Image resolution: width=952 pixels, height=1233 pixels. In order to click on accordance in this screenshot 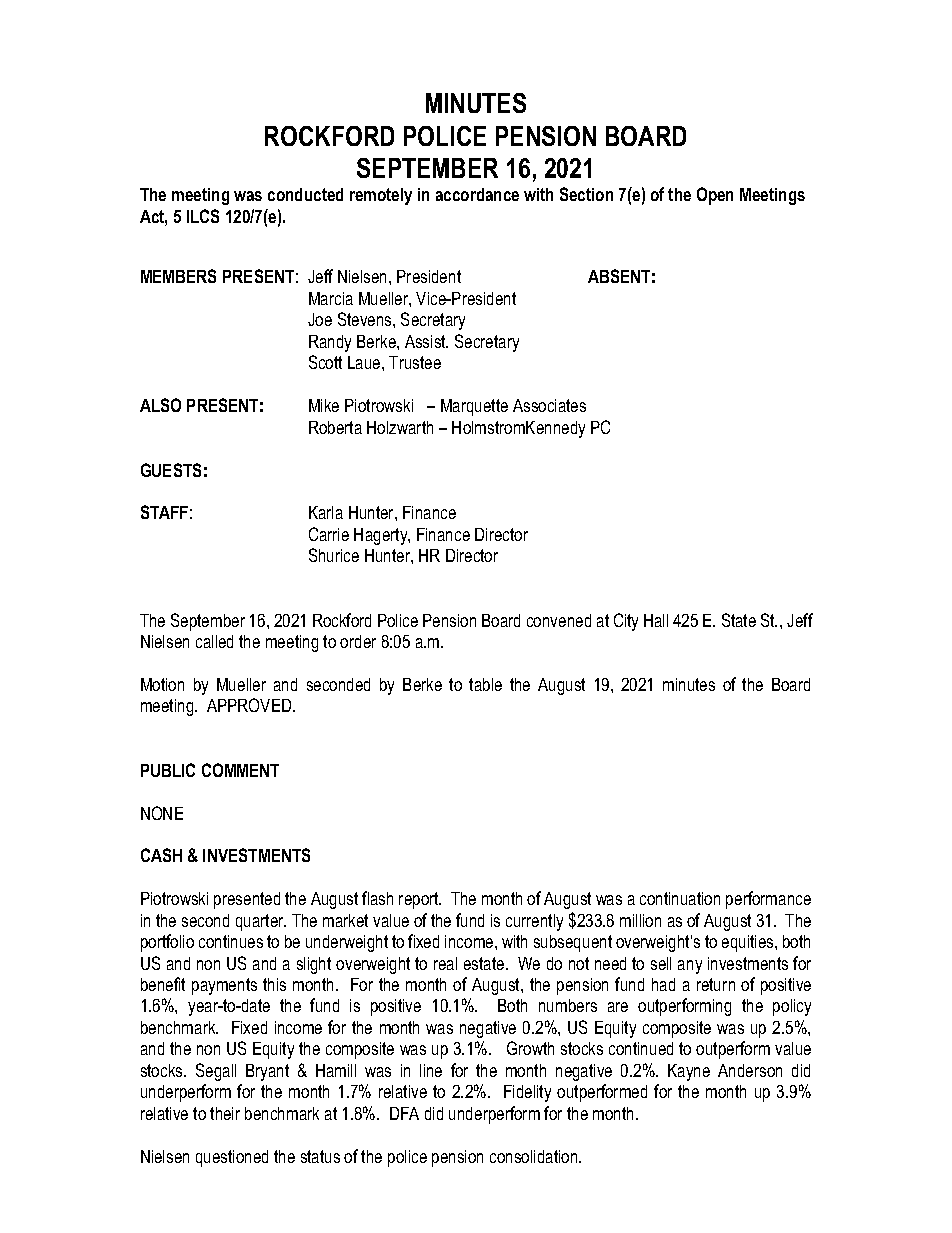, I will do `click(477, 194)`.
